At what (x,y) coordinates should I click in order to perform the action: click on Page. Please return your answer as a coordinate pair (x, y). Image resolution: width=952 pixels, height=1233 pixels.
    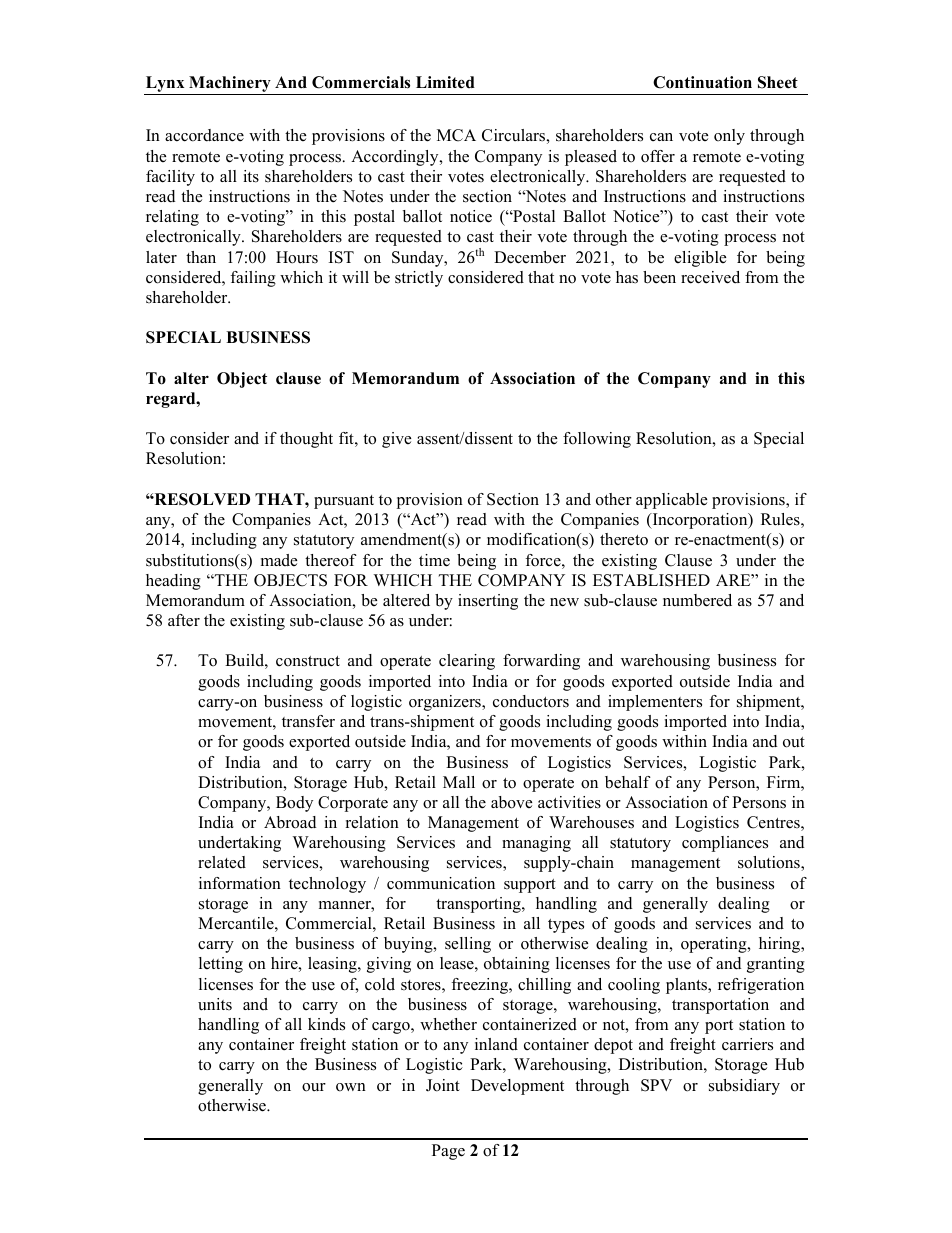
    Looking at the image, I should click on (448, 1152).
